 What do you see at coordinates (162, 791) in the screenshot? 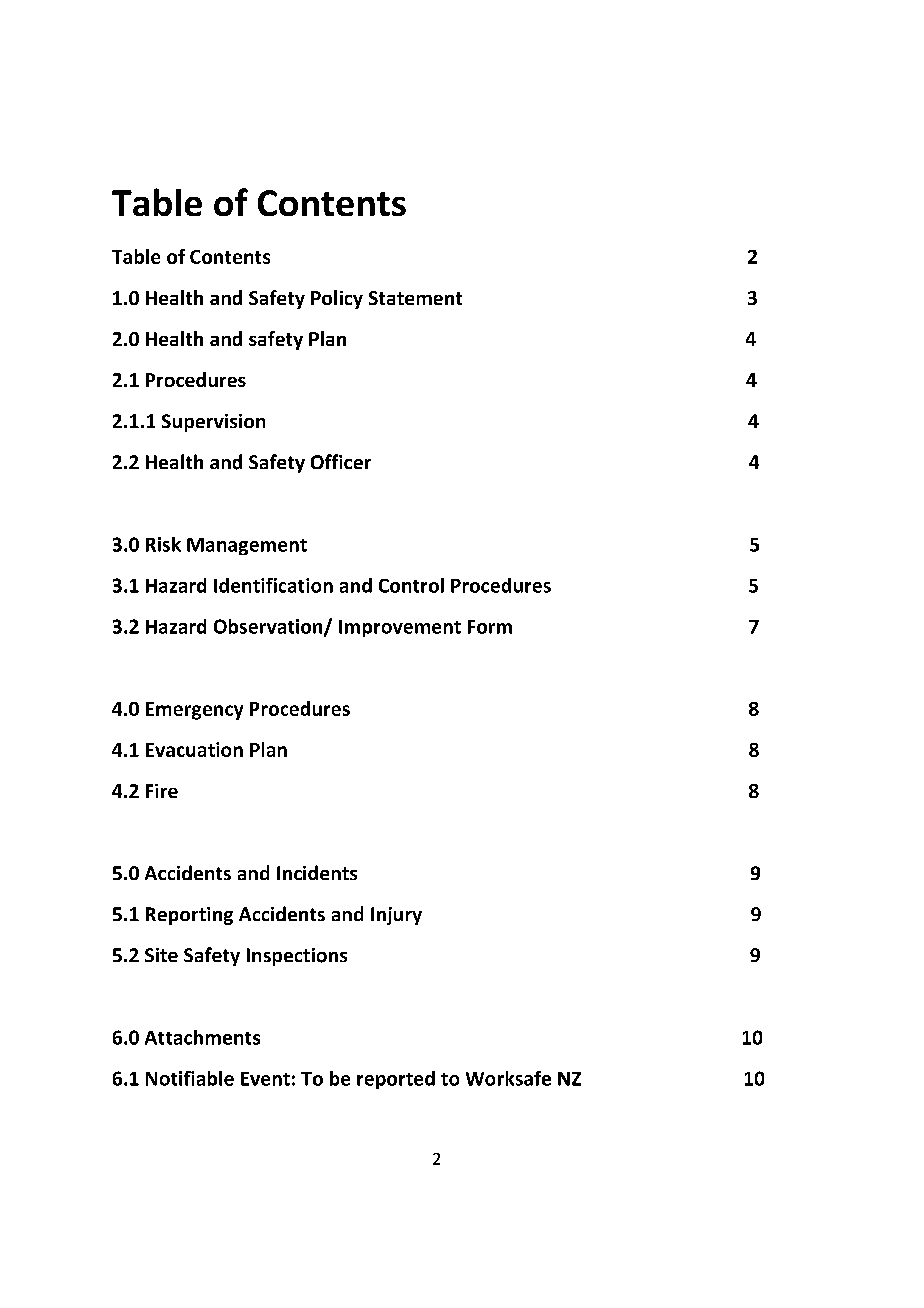
I see `Fire` at bounding box center [162, 791].
